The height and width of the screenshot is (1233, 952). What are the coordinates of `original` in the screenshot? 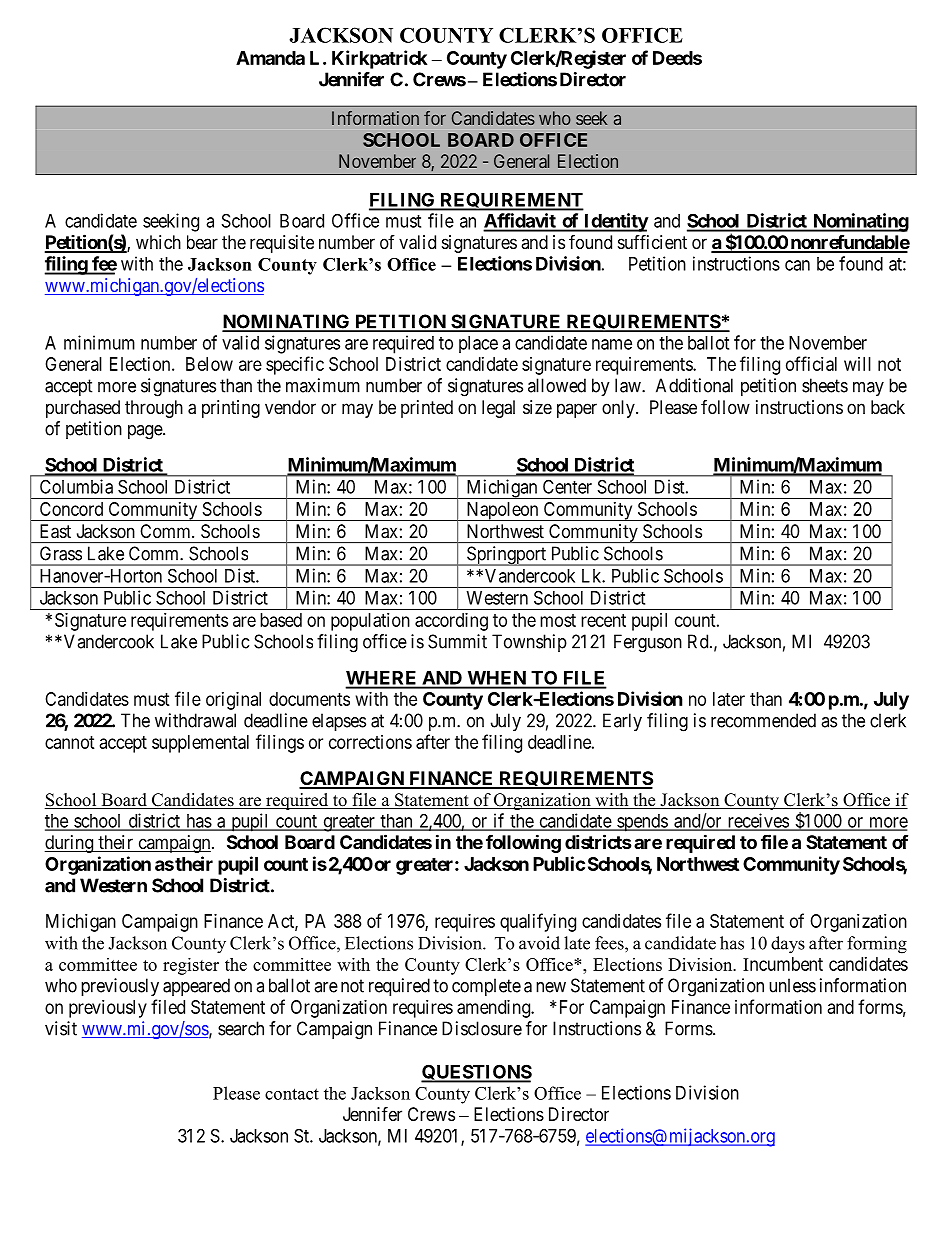 It's located at (233, 701).
